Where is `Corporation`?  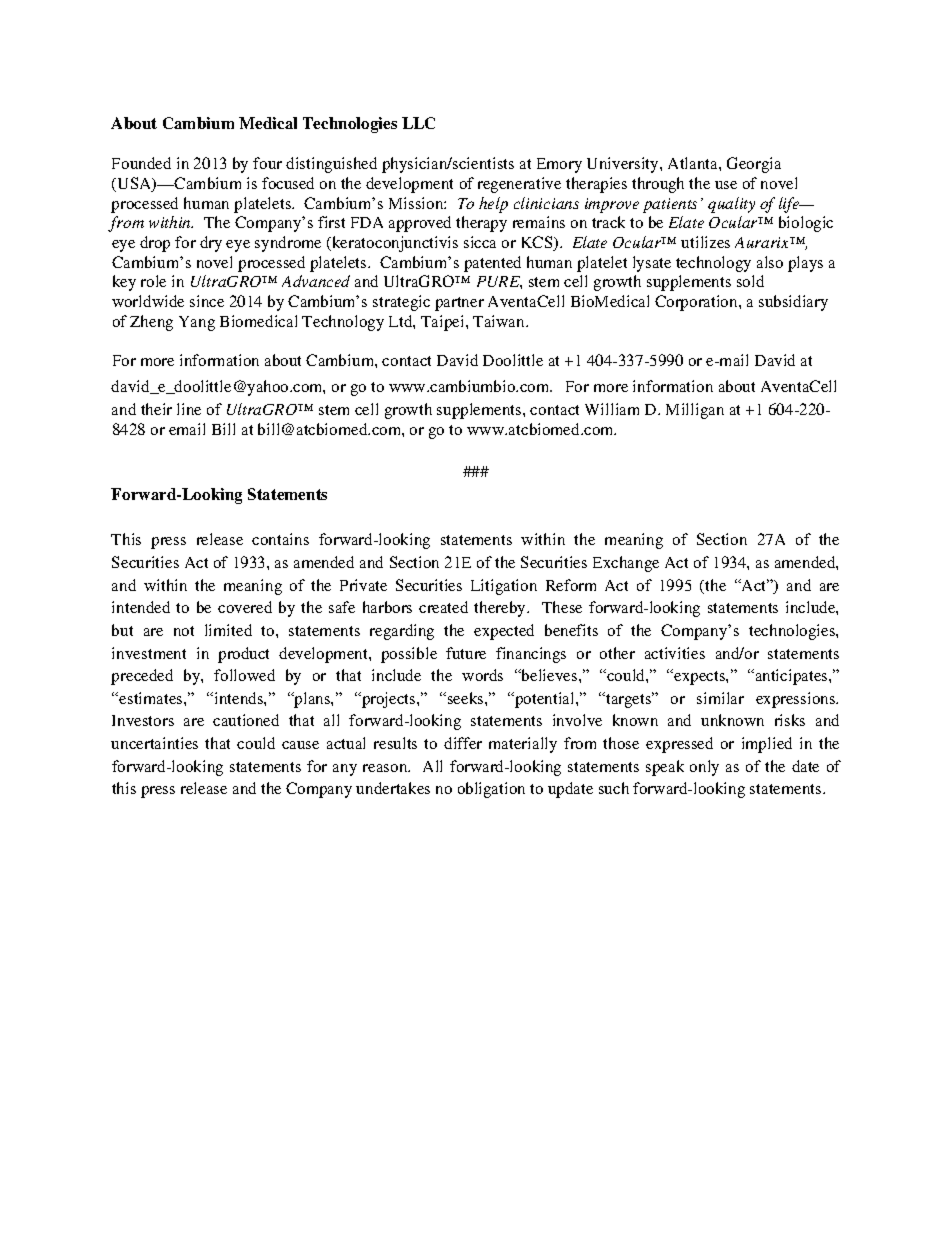 Corporation is located at coordinates (697, 303).
